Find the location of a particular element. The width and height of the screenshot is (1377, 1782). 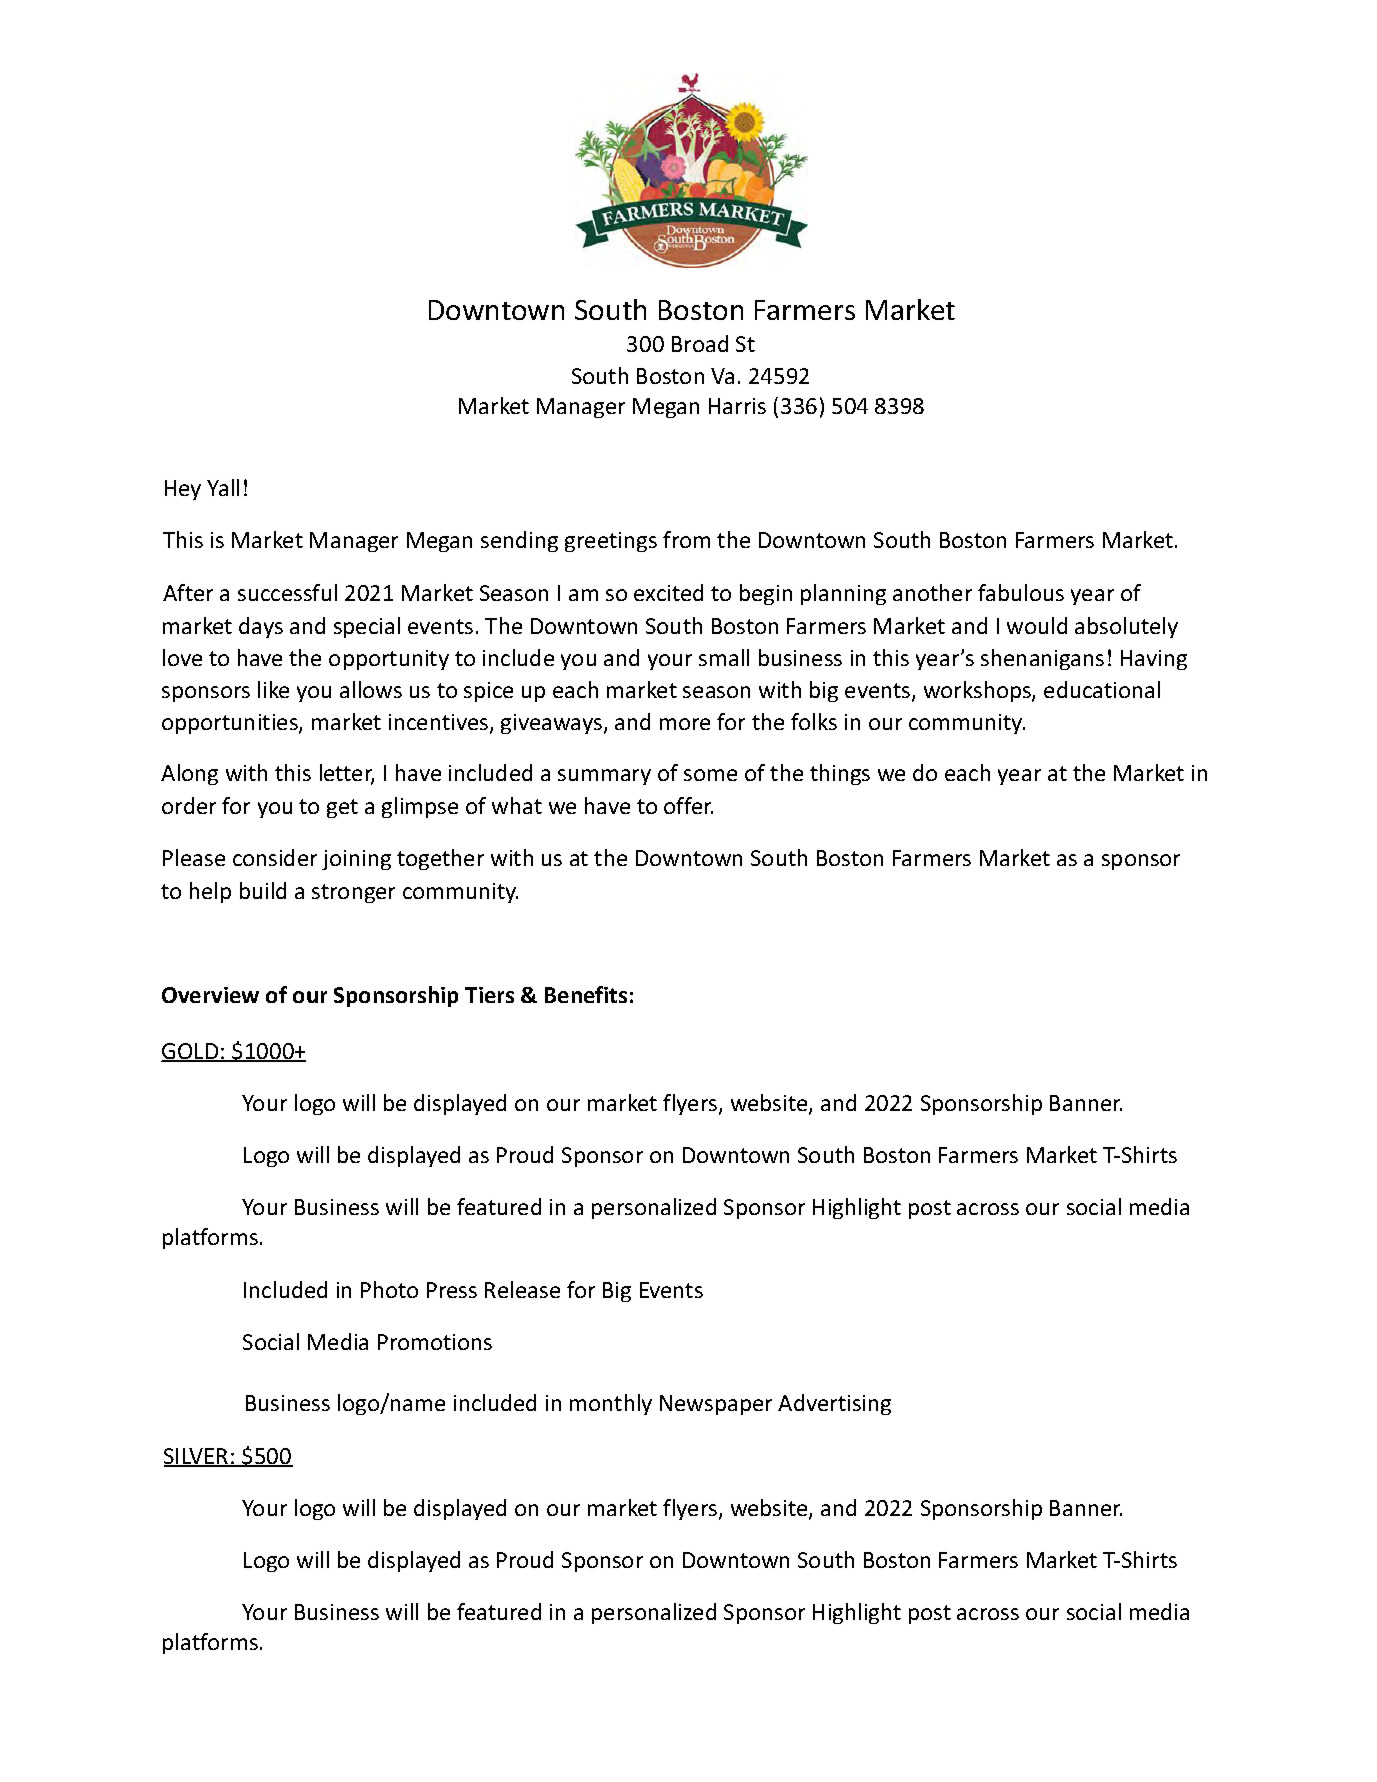

workshops is located at coordinates (978, 691).
